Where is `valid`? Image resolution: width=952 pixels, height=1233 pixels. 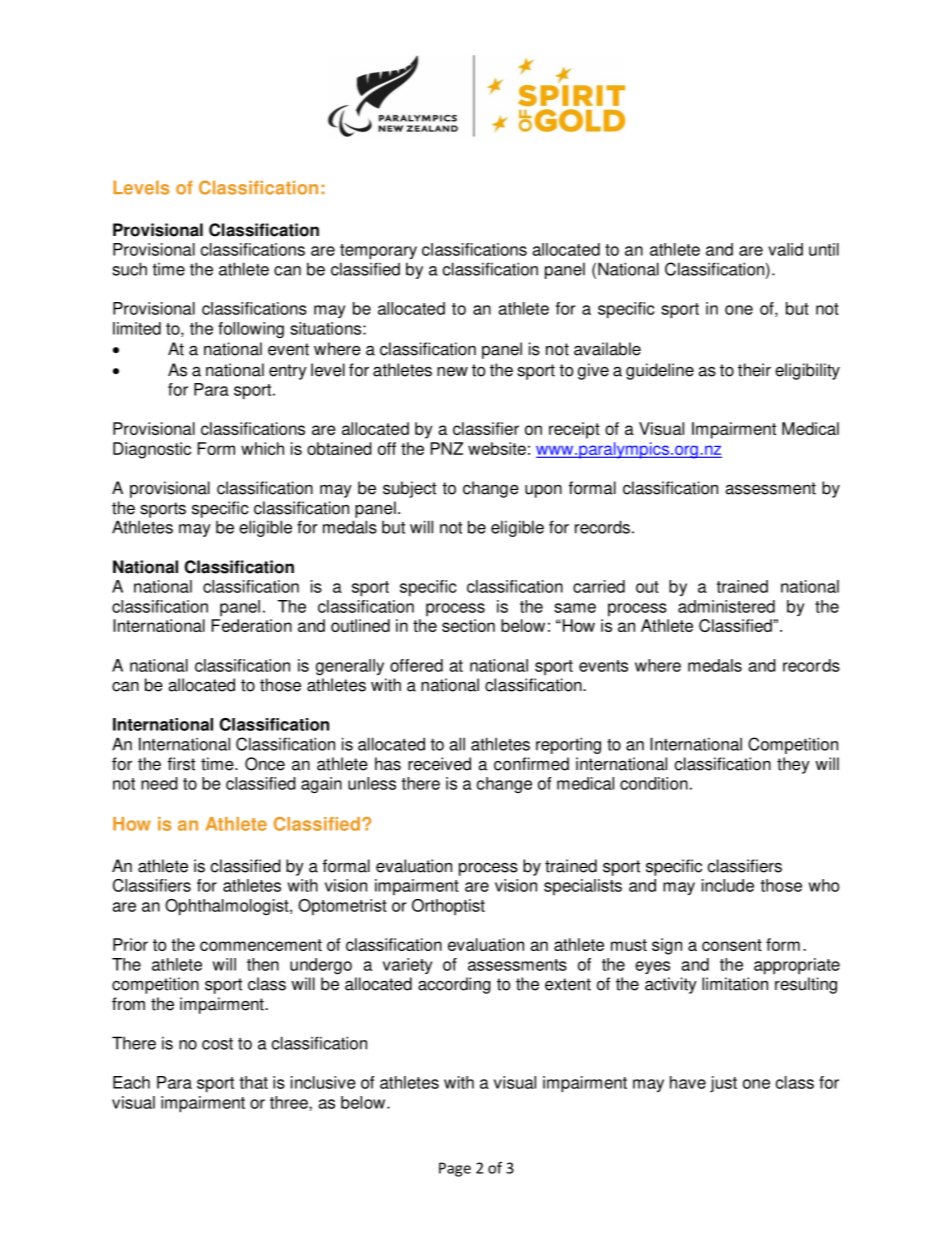
valid is located at coordinates (785, 249).
